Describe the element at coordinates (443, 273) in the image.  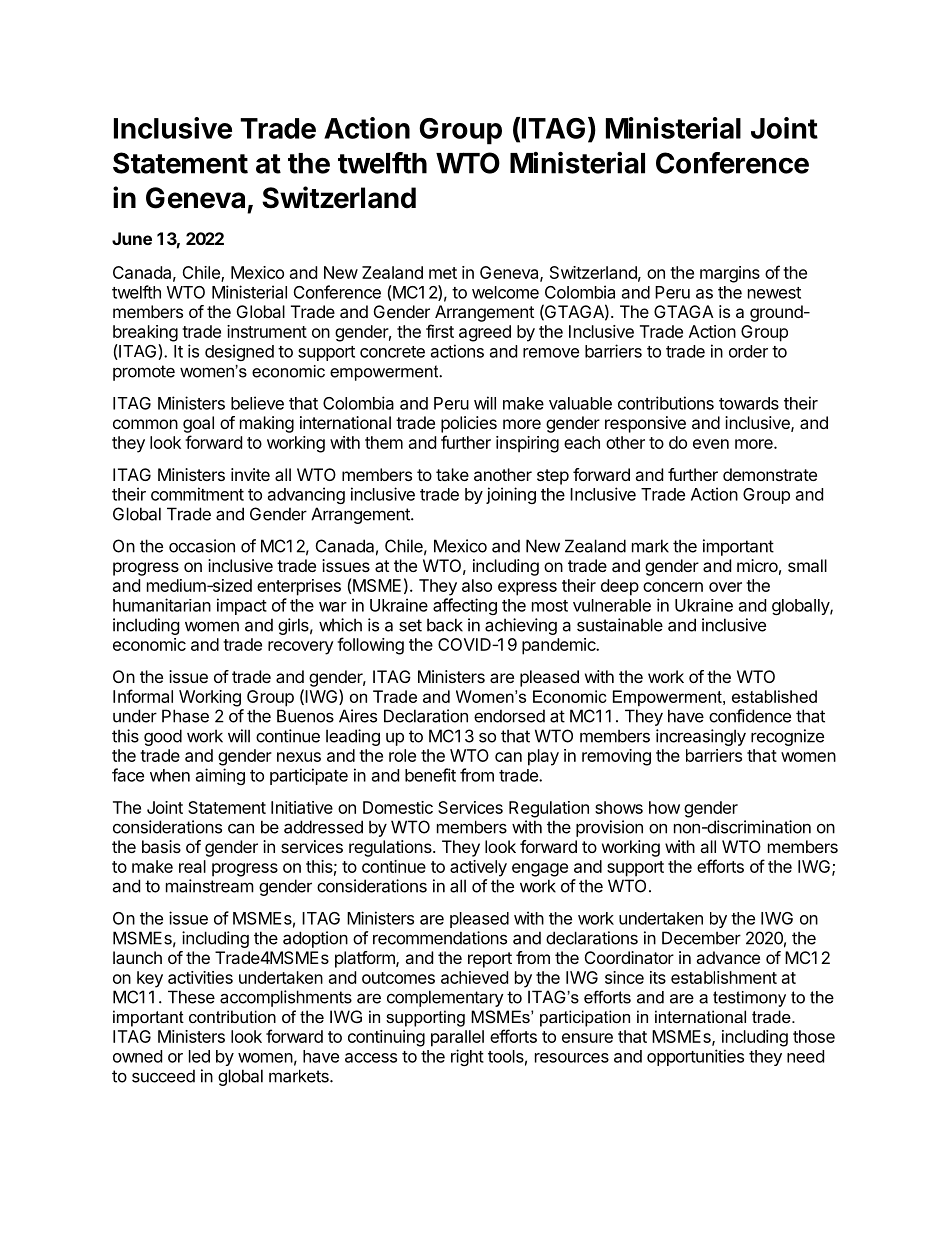
I see `met` at that location.
